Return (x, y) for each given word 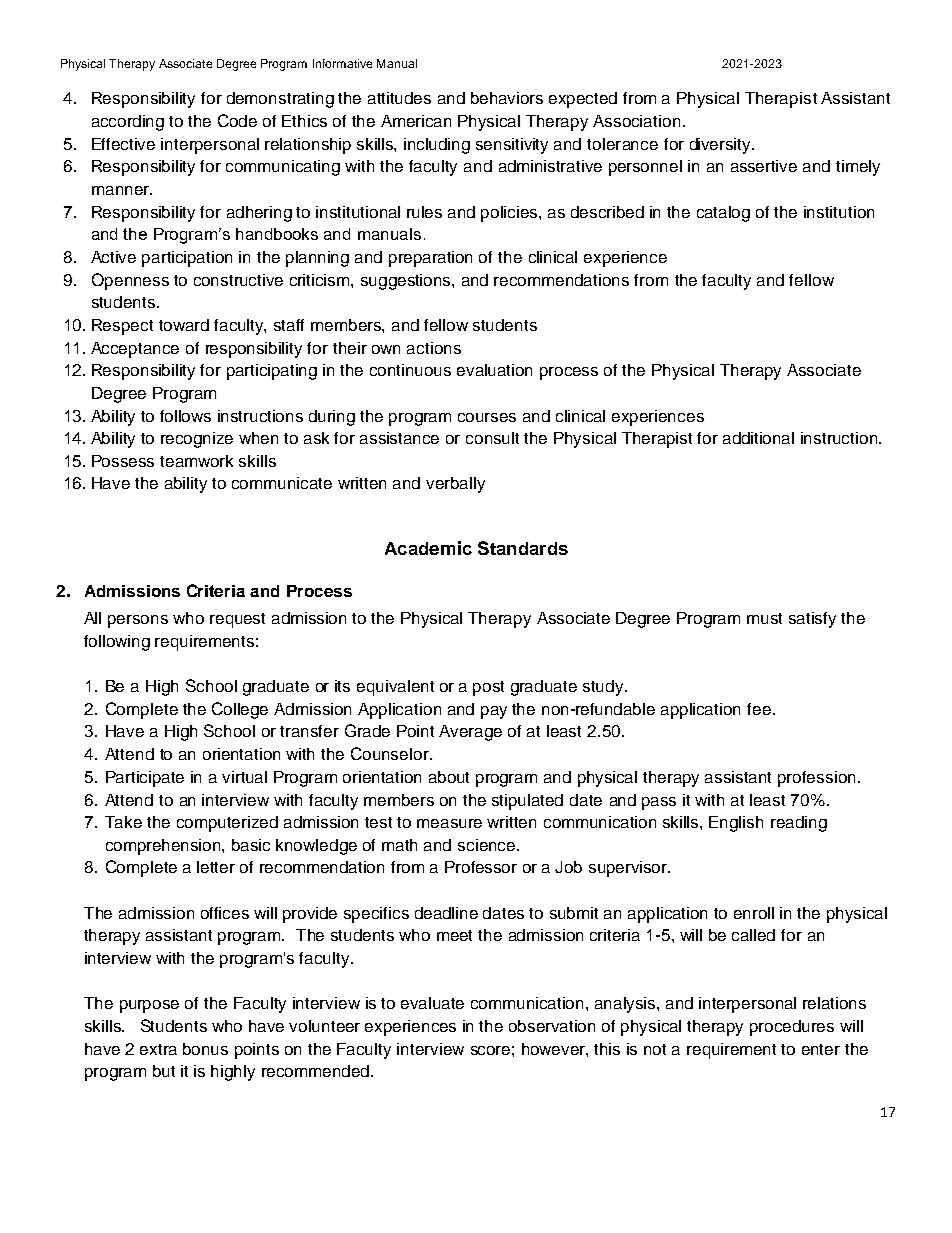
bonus (205, 1049)
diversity (722, 146)
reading (799, 824)
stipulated (527, 802)
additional (758, 438)
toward (184, 325)
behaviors (507, 98)
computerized (227, 824)
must (764, 618)
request (237, 620)
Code (237, 120)
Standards (523, 548)
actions (434, 348)
